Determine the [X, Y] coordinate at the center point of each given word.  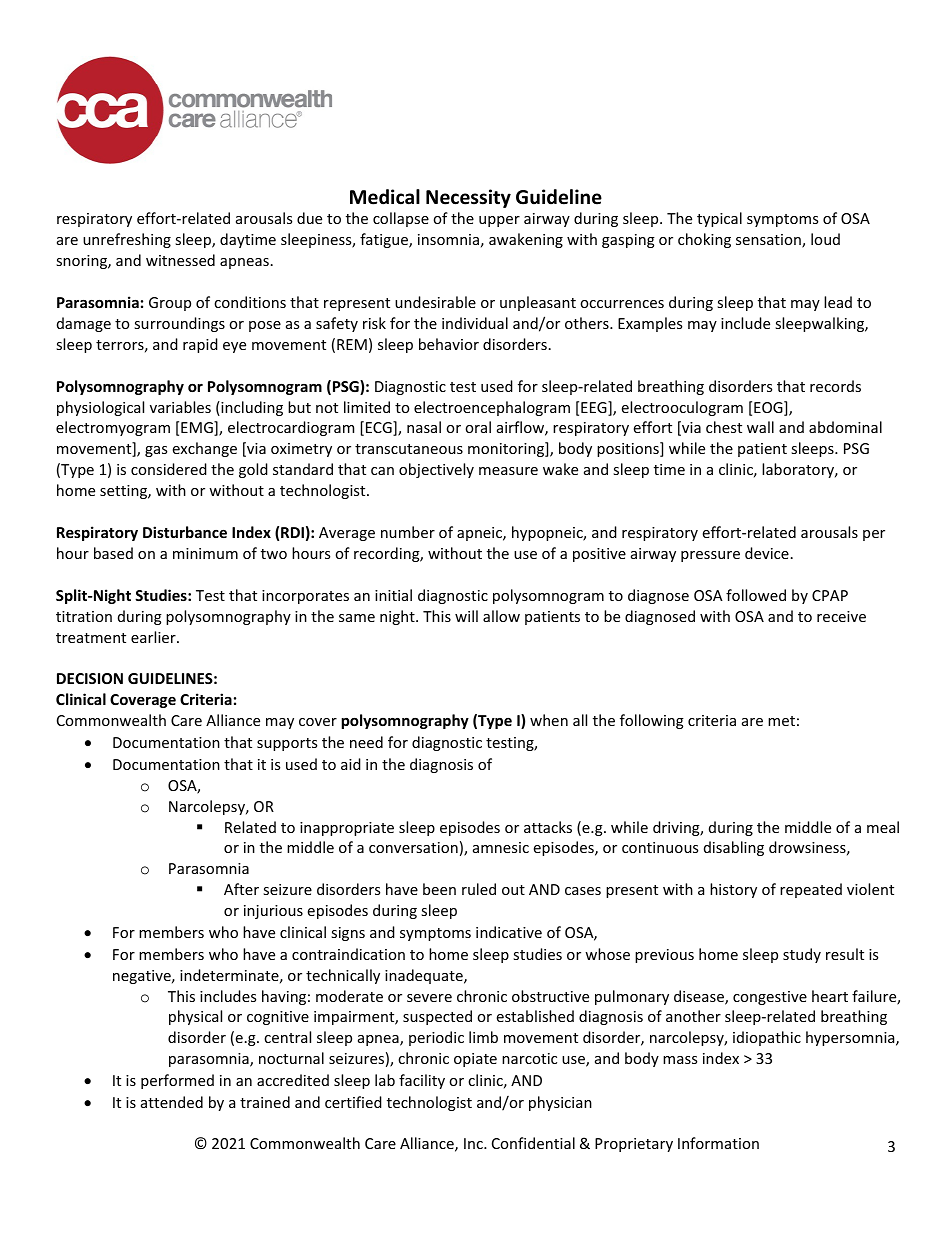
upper [499, 221]
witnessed [180, 260]
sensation [769, 241]
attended [172, 1102]
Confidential [533, 1143]
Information [718, 1143]
